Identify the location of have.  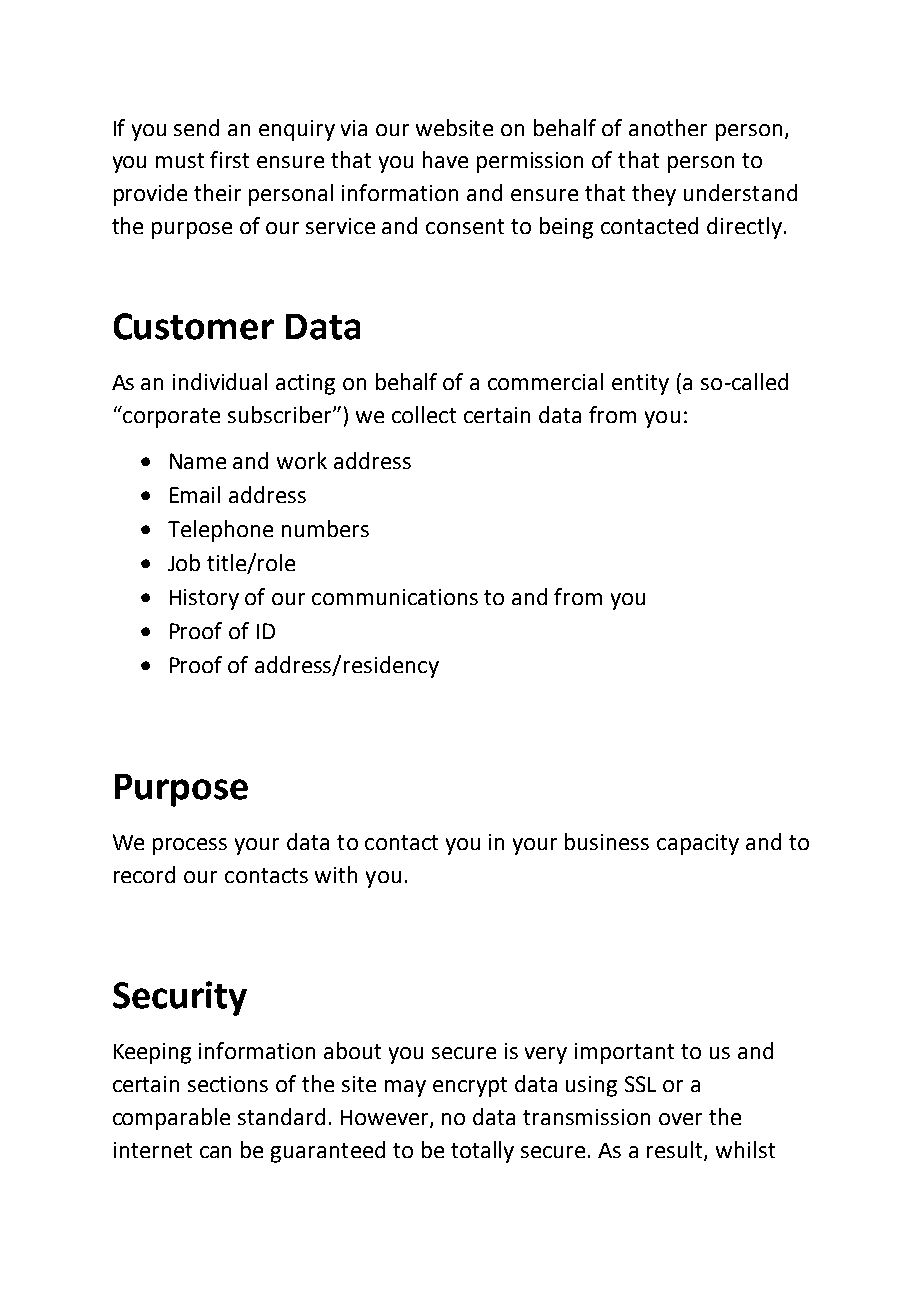
(445, 159).
